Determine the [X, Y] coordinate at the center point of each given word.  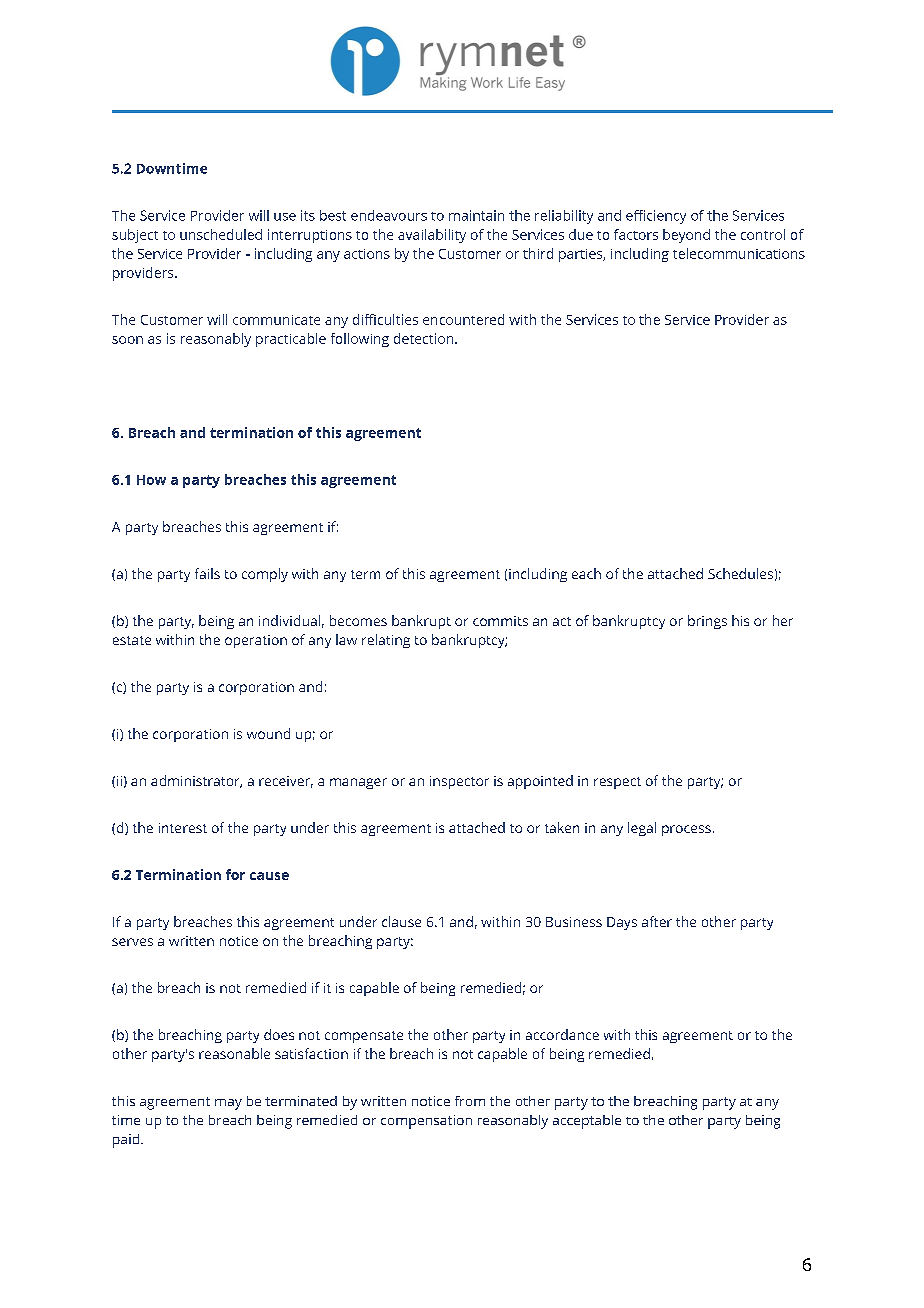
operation [256, 641]
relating [386, 641]
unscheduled [221, 234]
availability [432, 236]
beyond [686, 236]
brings [707, 622]
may [228, 1104]
